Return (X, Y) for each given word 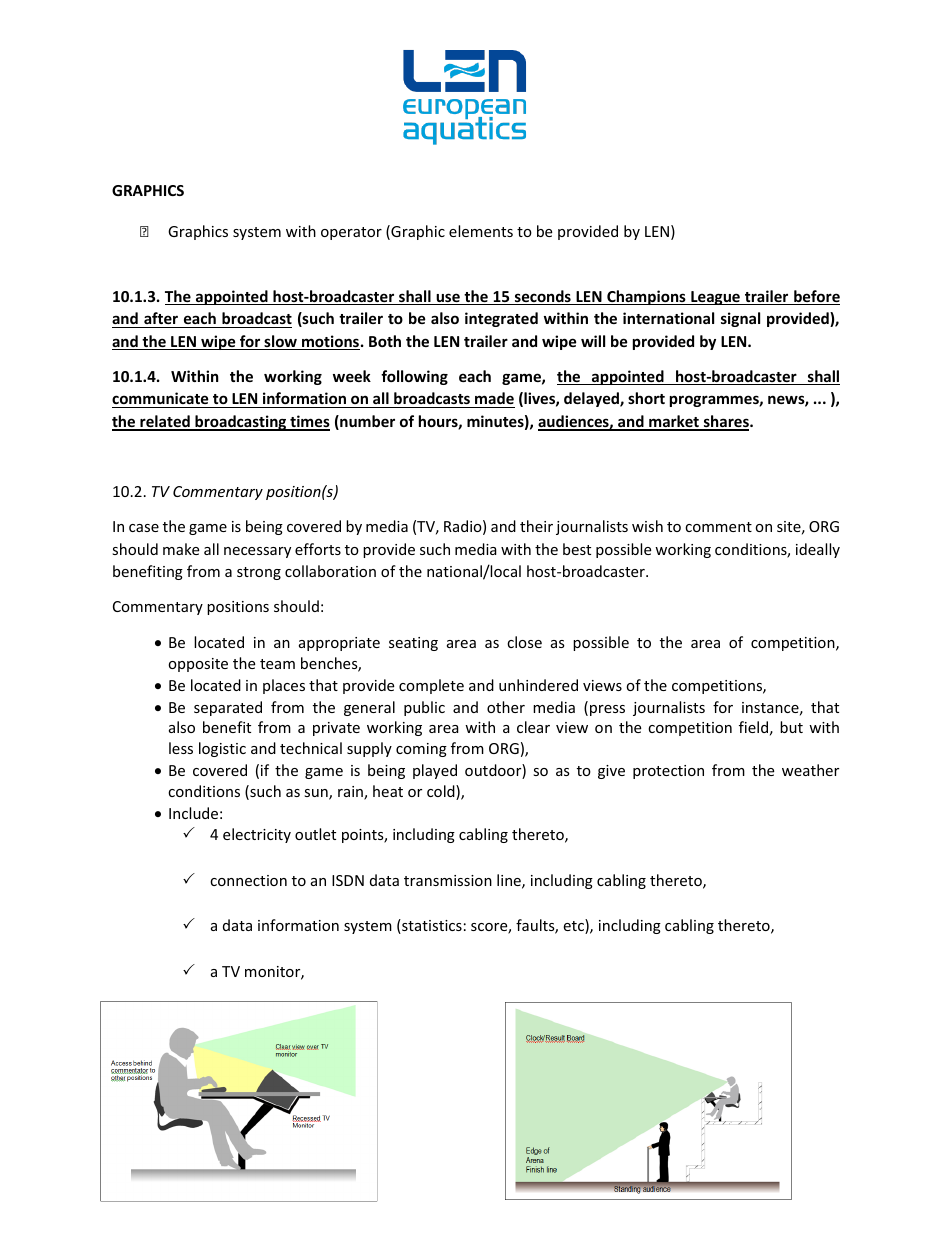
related (165, 422)
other (506, 707)
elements (481, 231)
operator (351, 233)
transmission (448, 880)
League (715, 298)
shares (726, 422)
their (536, 526)
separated (228, 708)
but (791, 727)
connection (248, 880)
